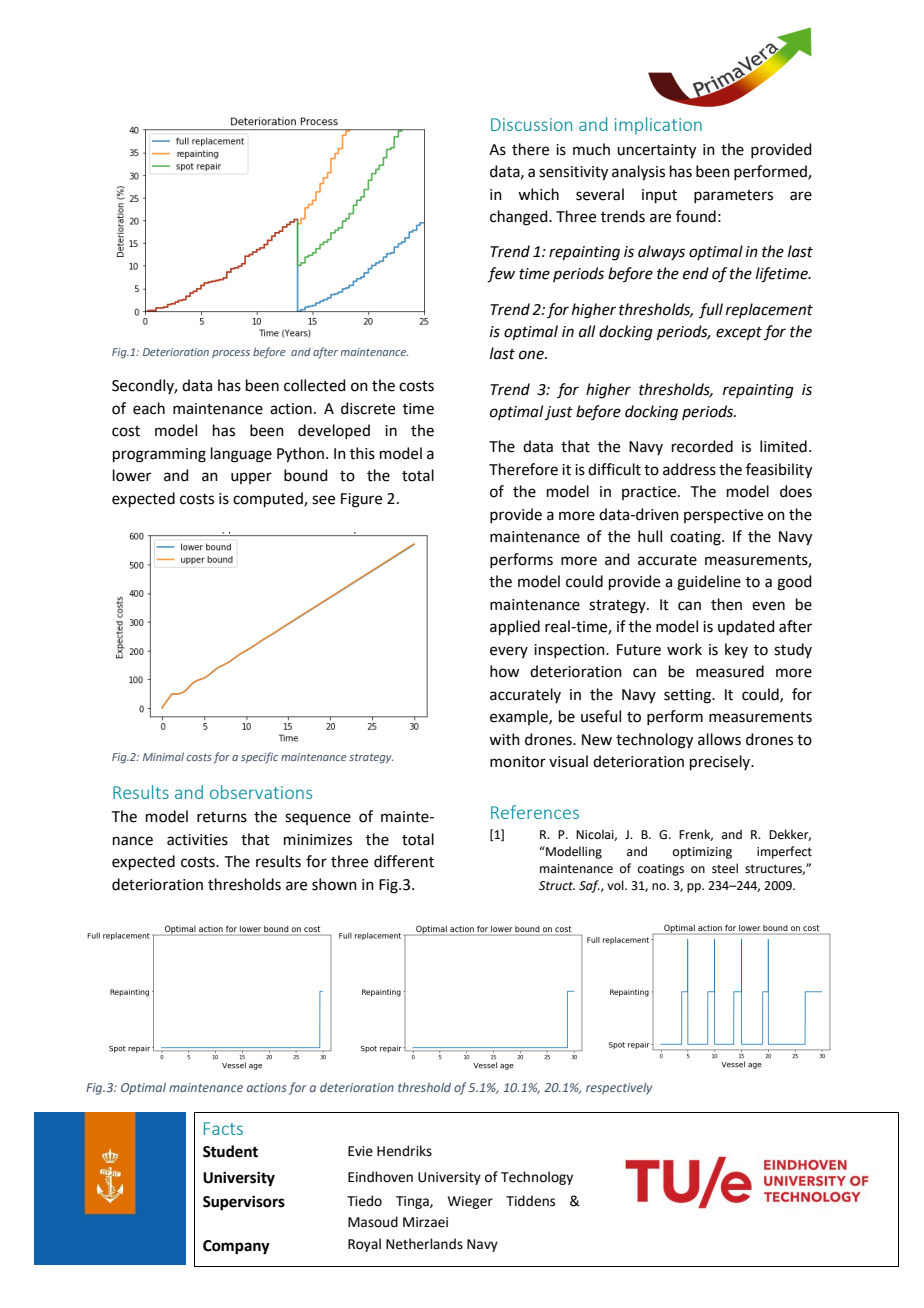 This document has height=1308, width=924. What do you see at coordinates (163, 756) in the document?
I see `Minimal` at bounding box center [163, 756].
